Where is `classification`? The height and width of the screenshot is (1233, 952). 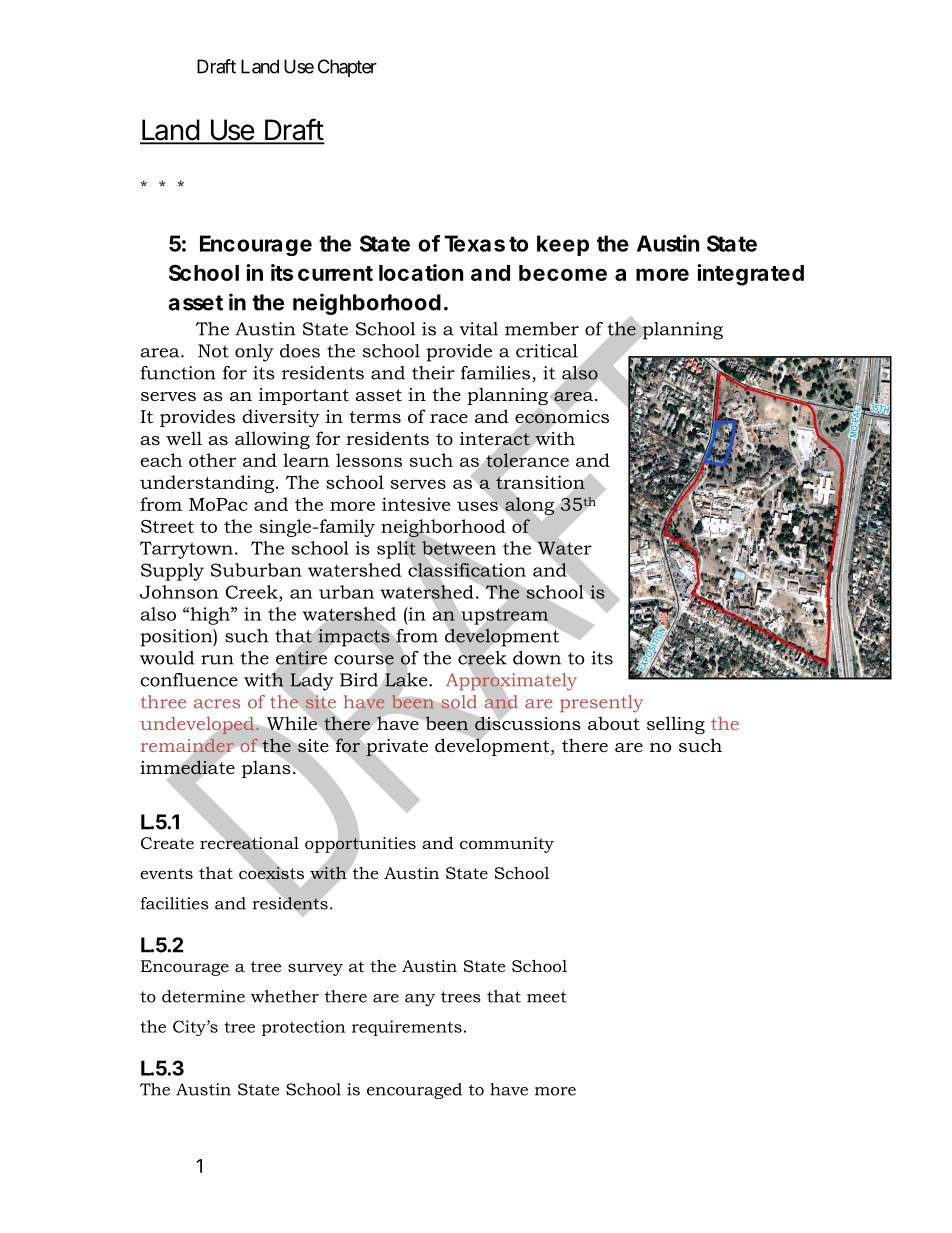 classification is located at coordinates (467, 570).
